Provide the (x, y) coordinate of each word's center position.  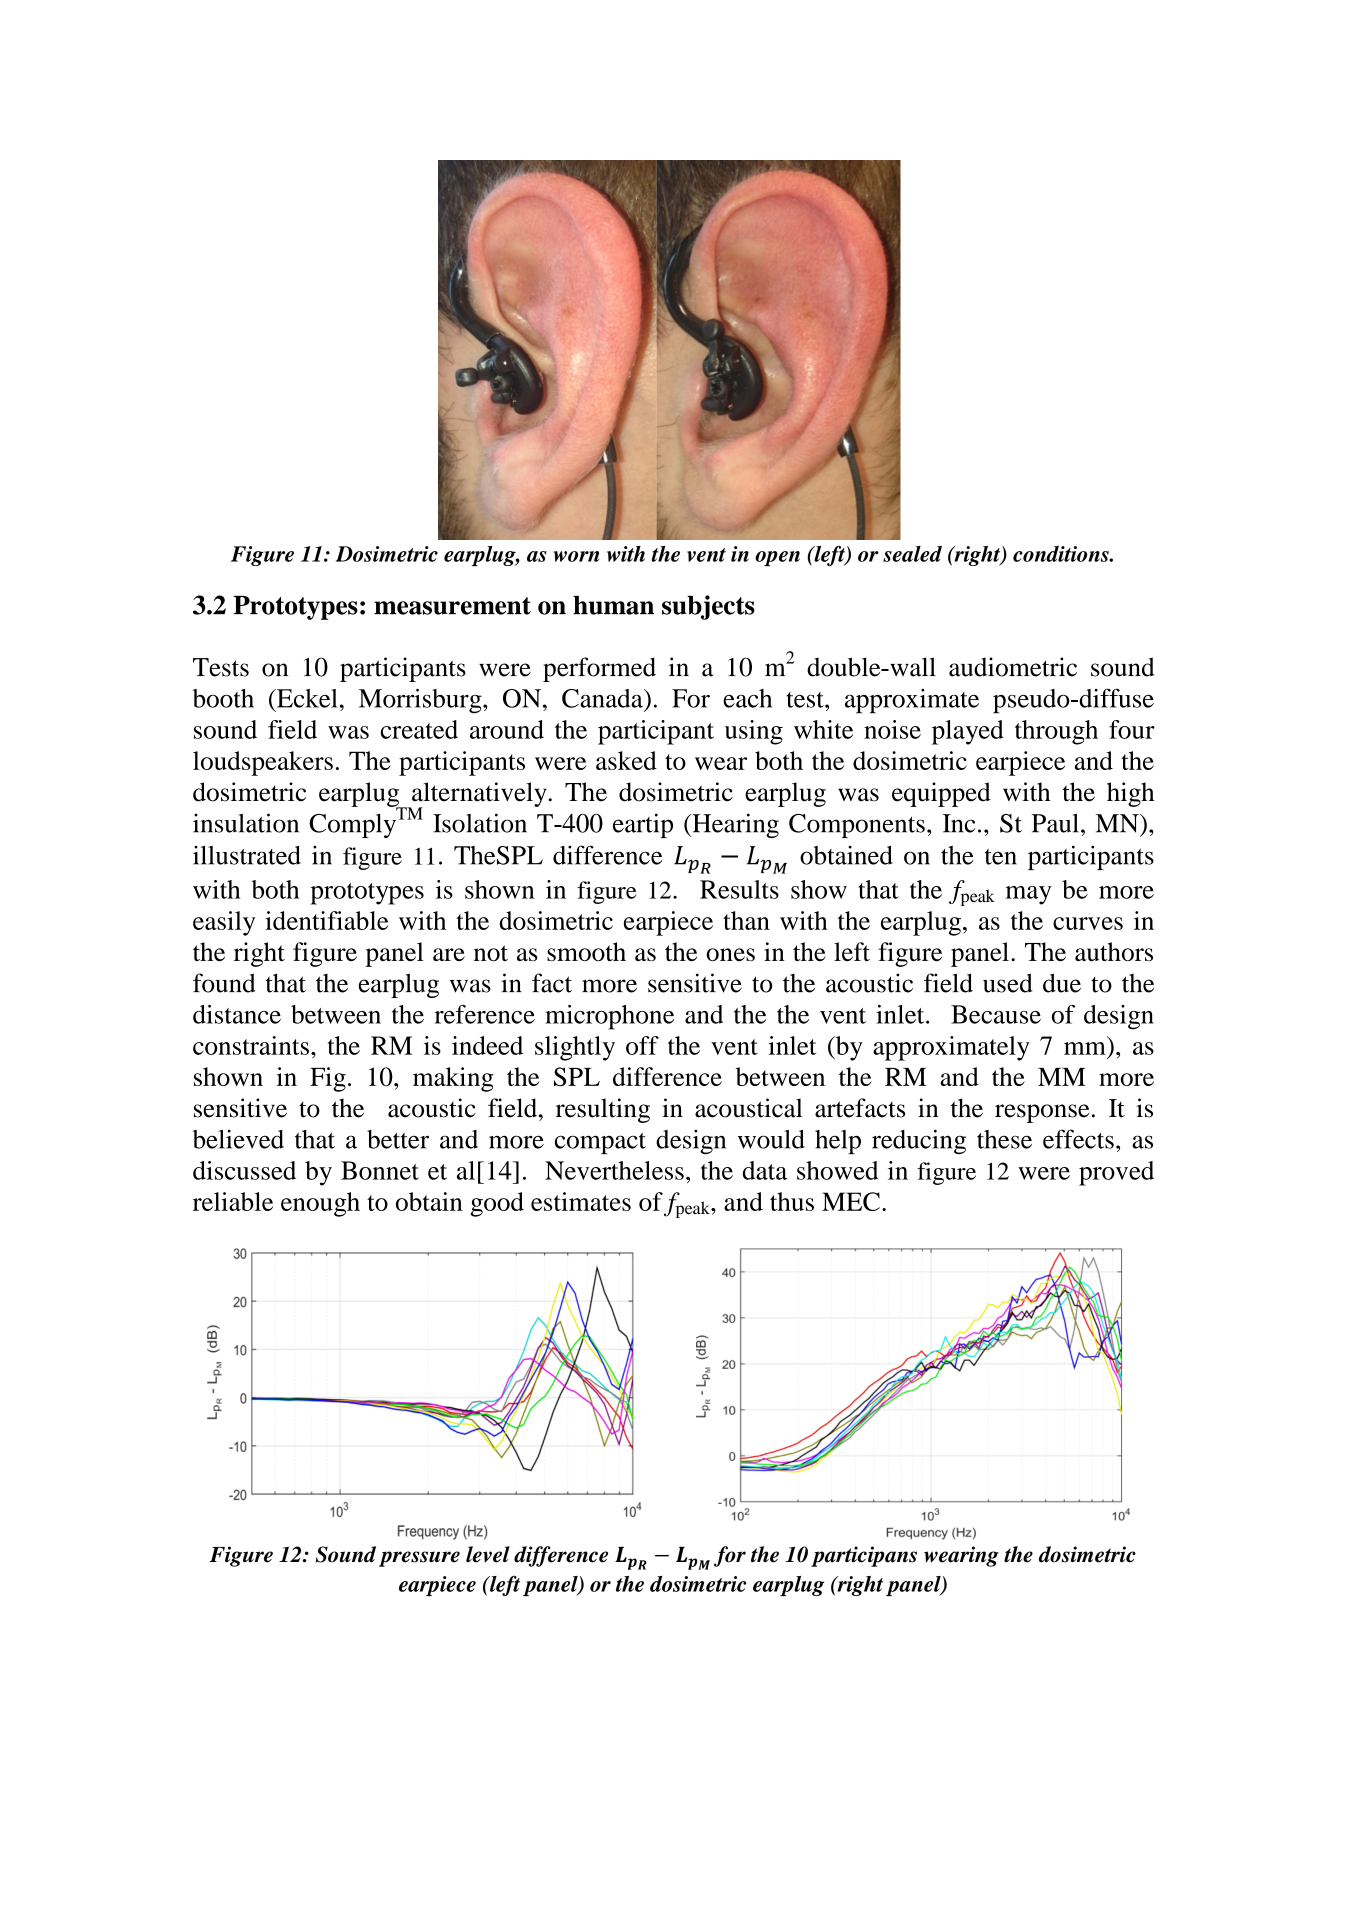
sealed (912, 554)
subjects (708, 607)
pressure (419, 1559)
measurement (452, 606)
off (642, 1045)
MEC (851, 1201)
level (488, 1554)
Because (996, 1014)
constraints (251, 1045)
